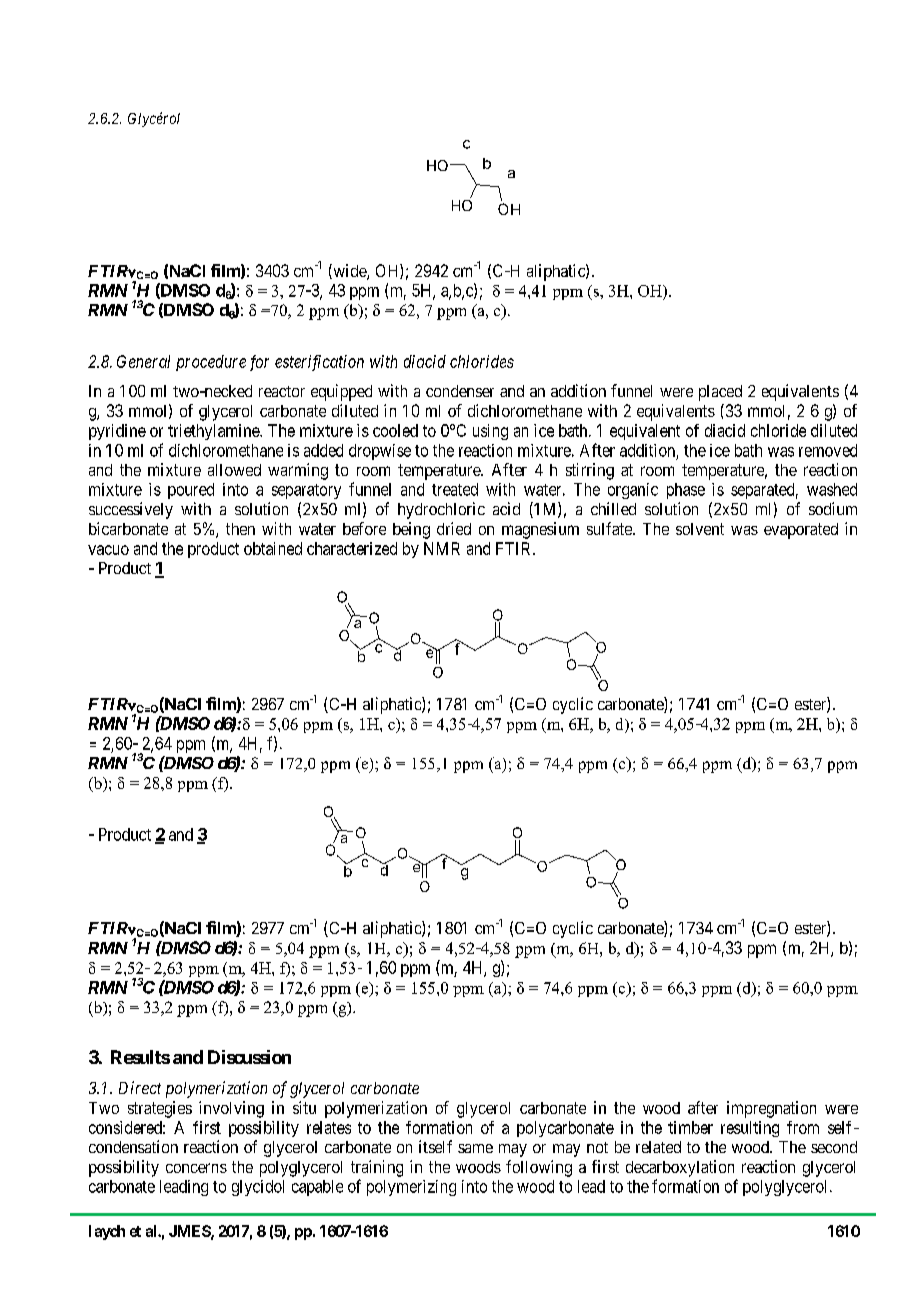  I want to click on concerns, so click(196, 1168).
